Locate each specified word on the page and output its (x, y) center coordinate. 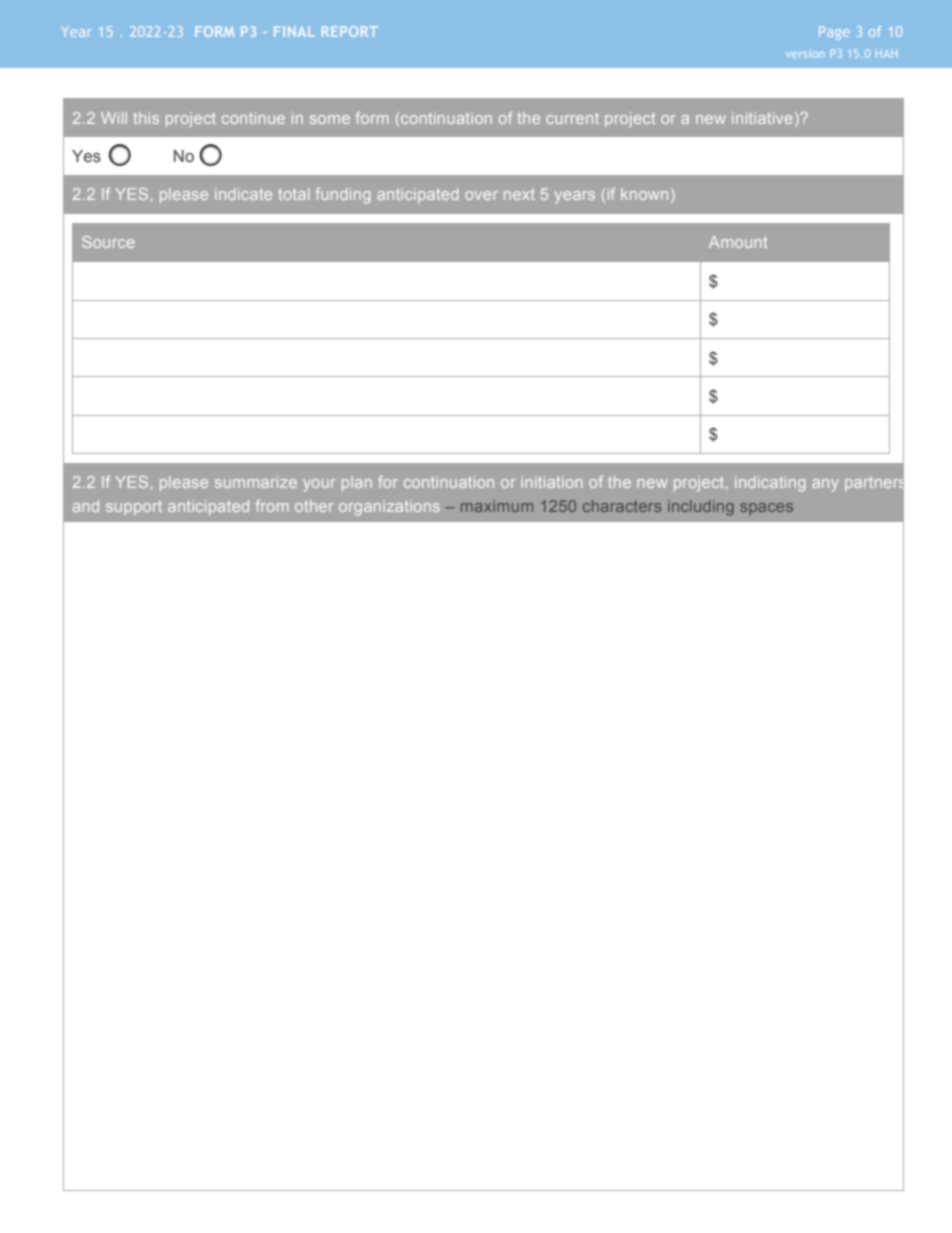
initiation (551, 482)
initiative (762, 118)
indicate (243, 194)
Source (108, 242)
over (481, 195)
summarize (256, 482)
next (519, 194)
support (134, 508)
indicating (770, 484)
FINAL (294, 31)
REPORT (350, 31)
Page (834, 33)
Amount (738, 242)
